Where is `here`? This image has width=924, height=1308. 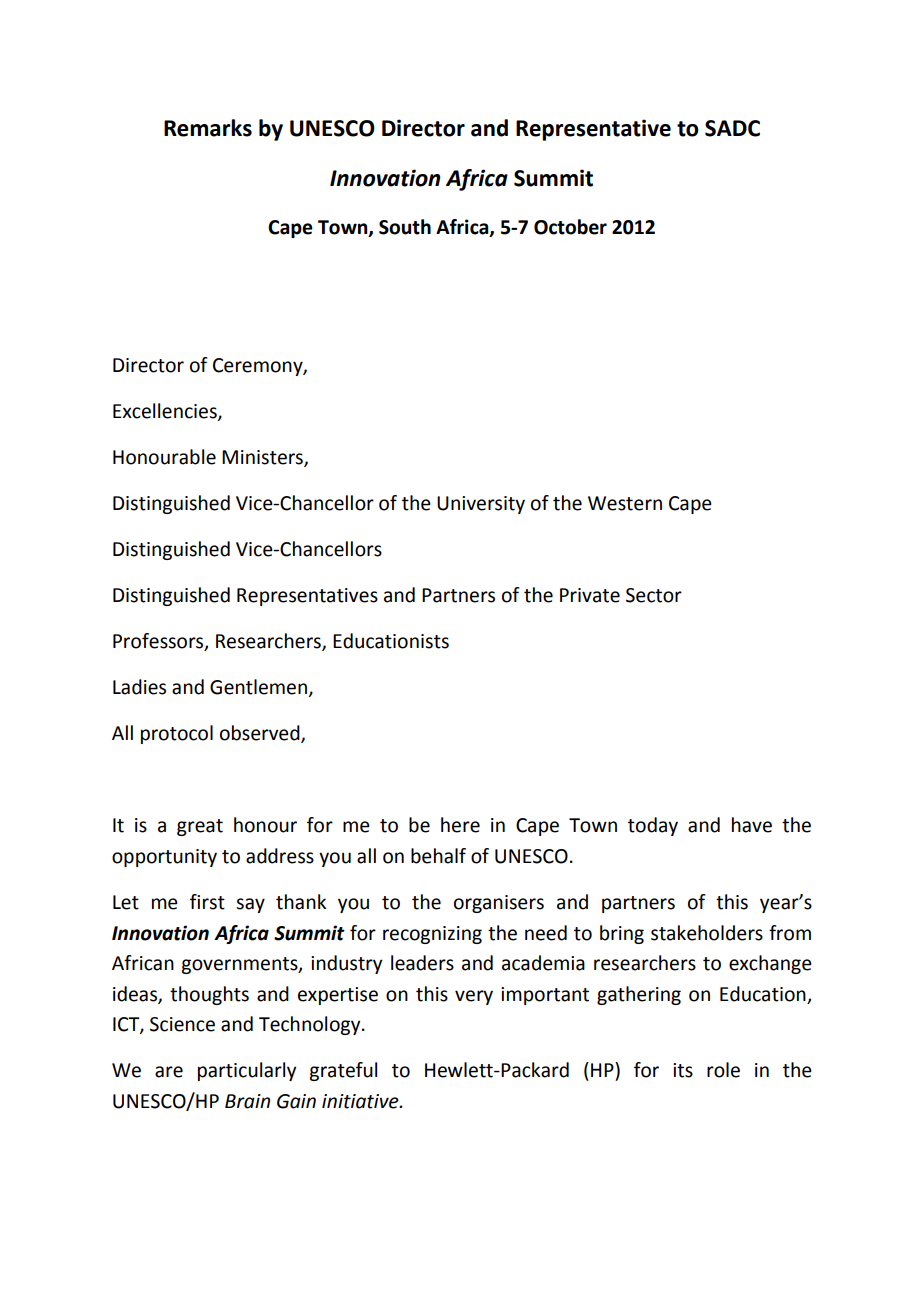 here is located at coordinates (460, 825).
